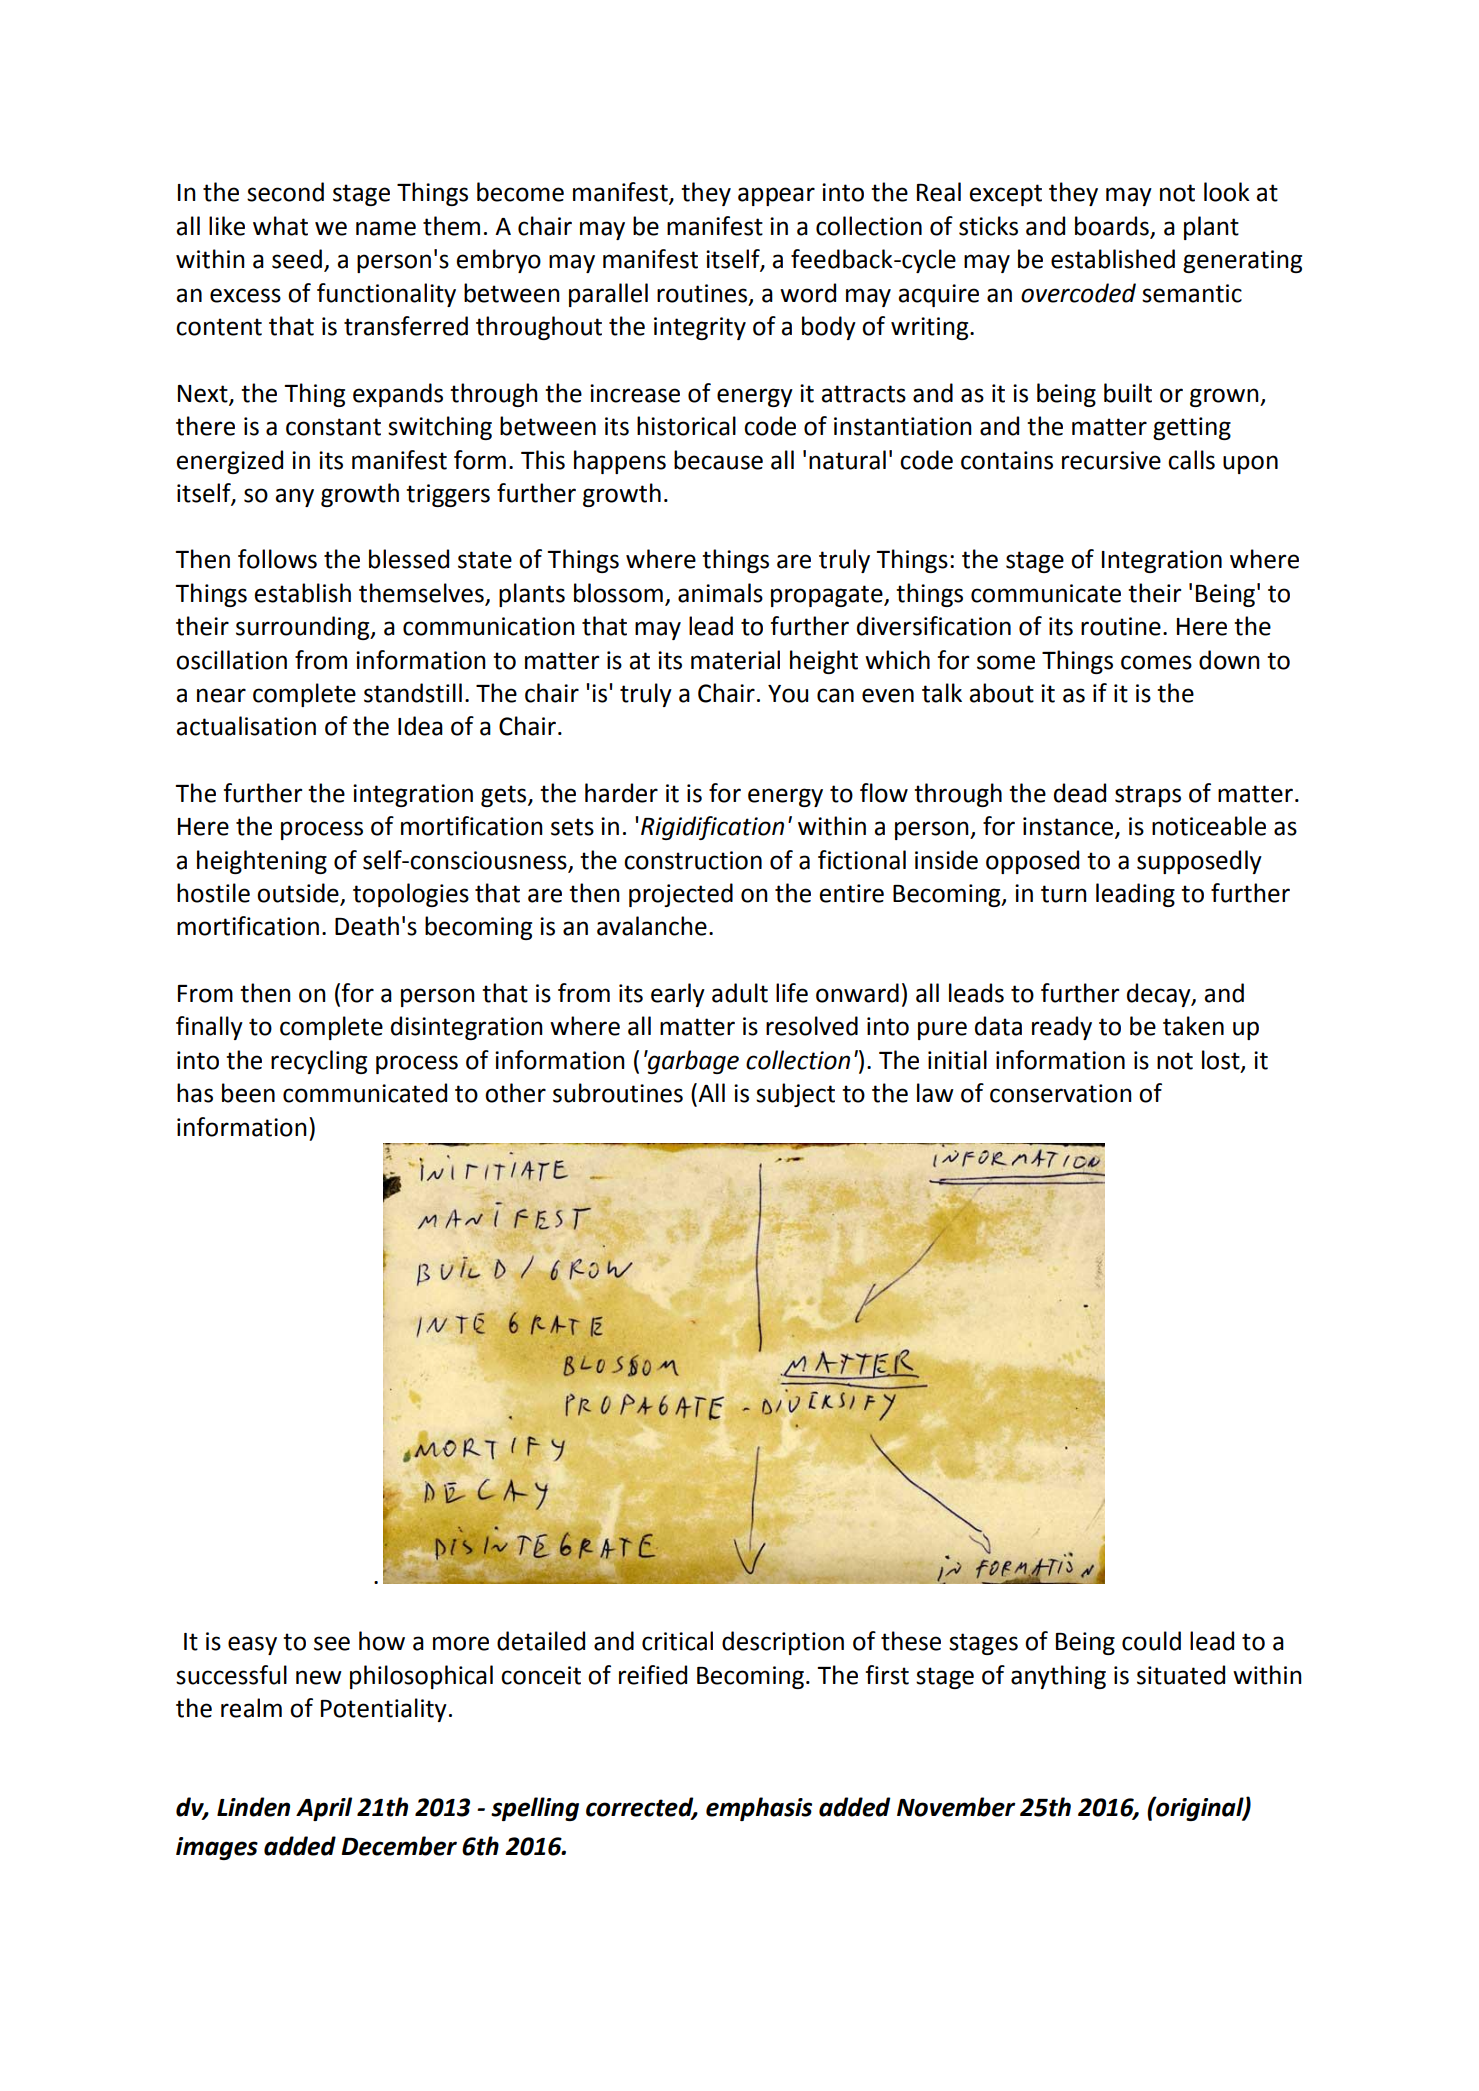  I want to click on follows, so click(277, 559).
